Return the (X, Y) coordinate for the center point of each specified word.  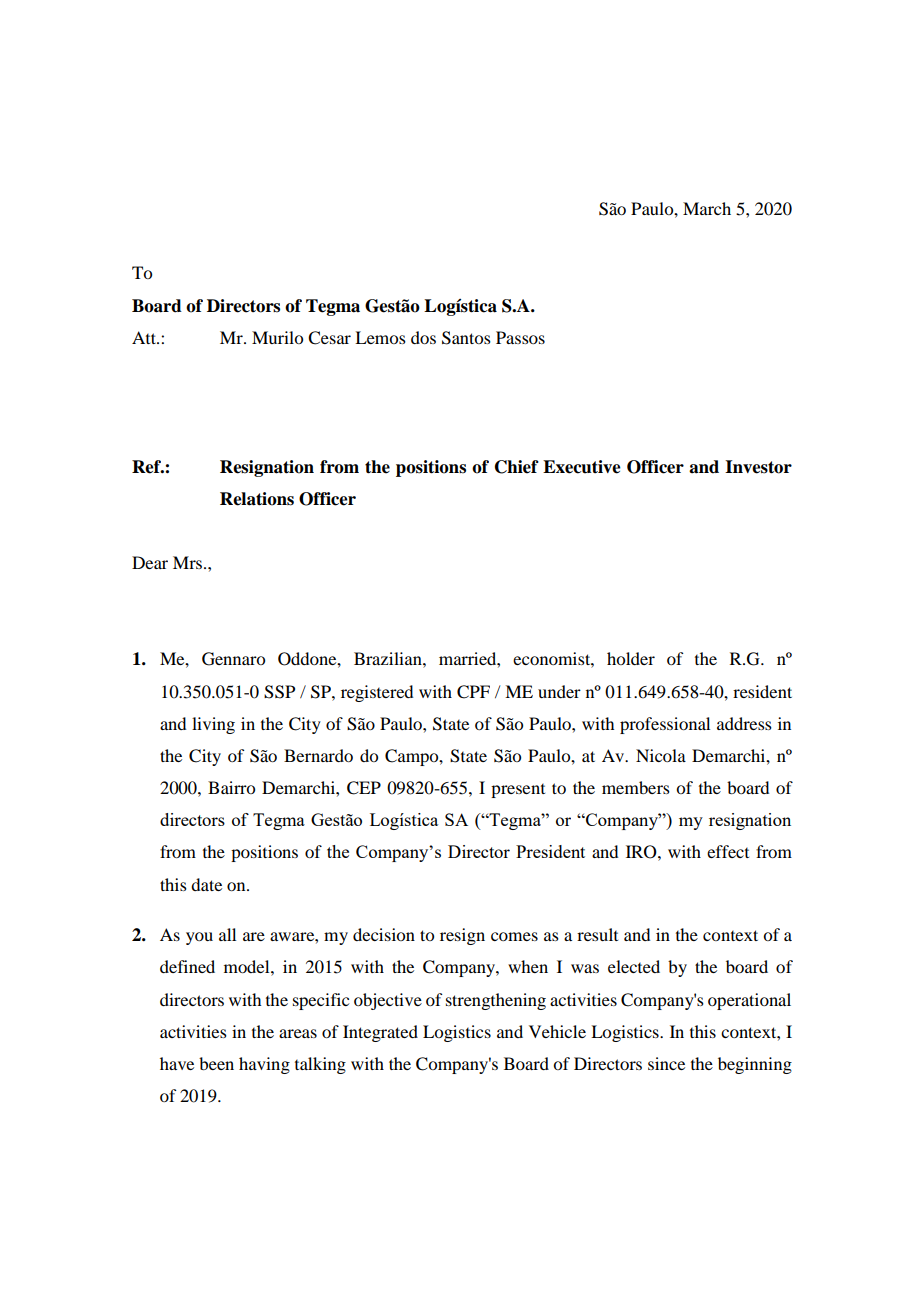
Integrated (380, 1033)
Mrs (189, 562)
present (518, 791)
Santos (466, 338)
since (666, 1063)
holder (631, 658)
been (216, 1063)
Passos (520, 337)
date (206, 884)
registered (377, 693)
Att (145, 337)
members (636, 787)
